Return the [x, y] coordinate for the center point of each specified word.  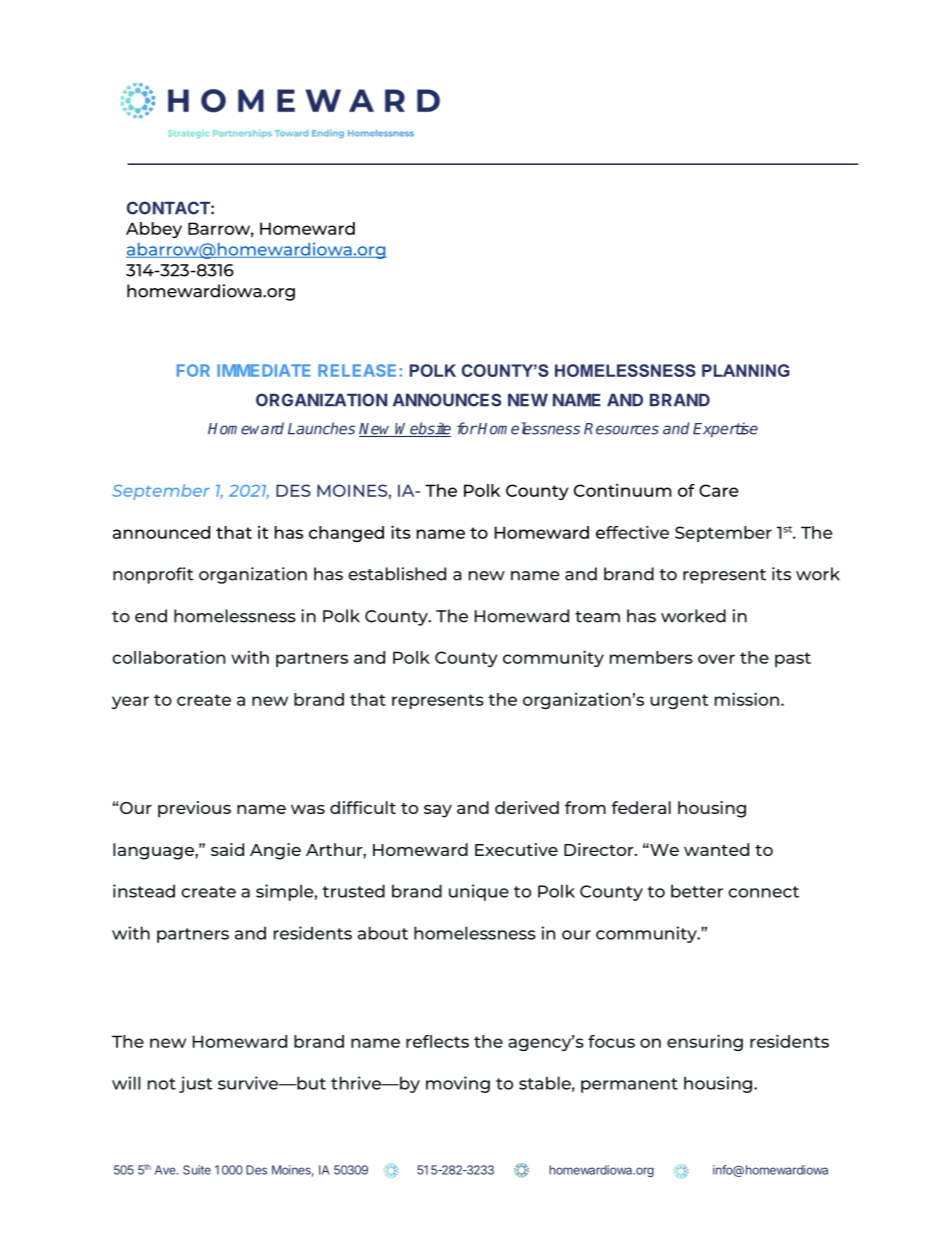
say [438, 811]
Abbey [154, 230]
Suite [197, 1170]
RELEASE [359, 370]
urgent [679, 701]
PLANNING [746, 370]
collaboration [168, 657]
